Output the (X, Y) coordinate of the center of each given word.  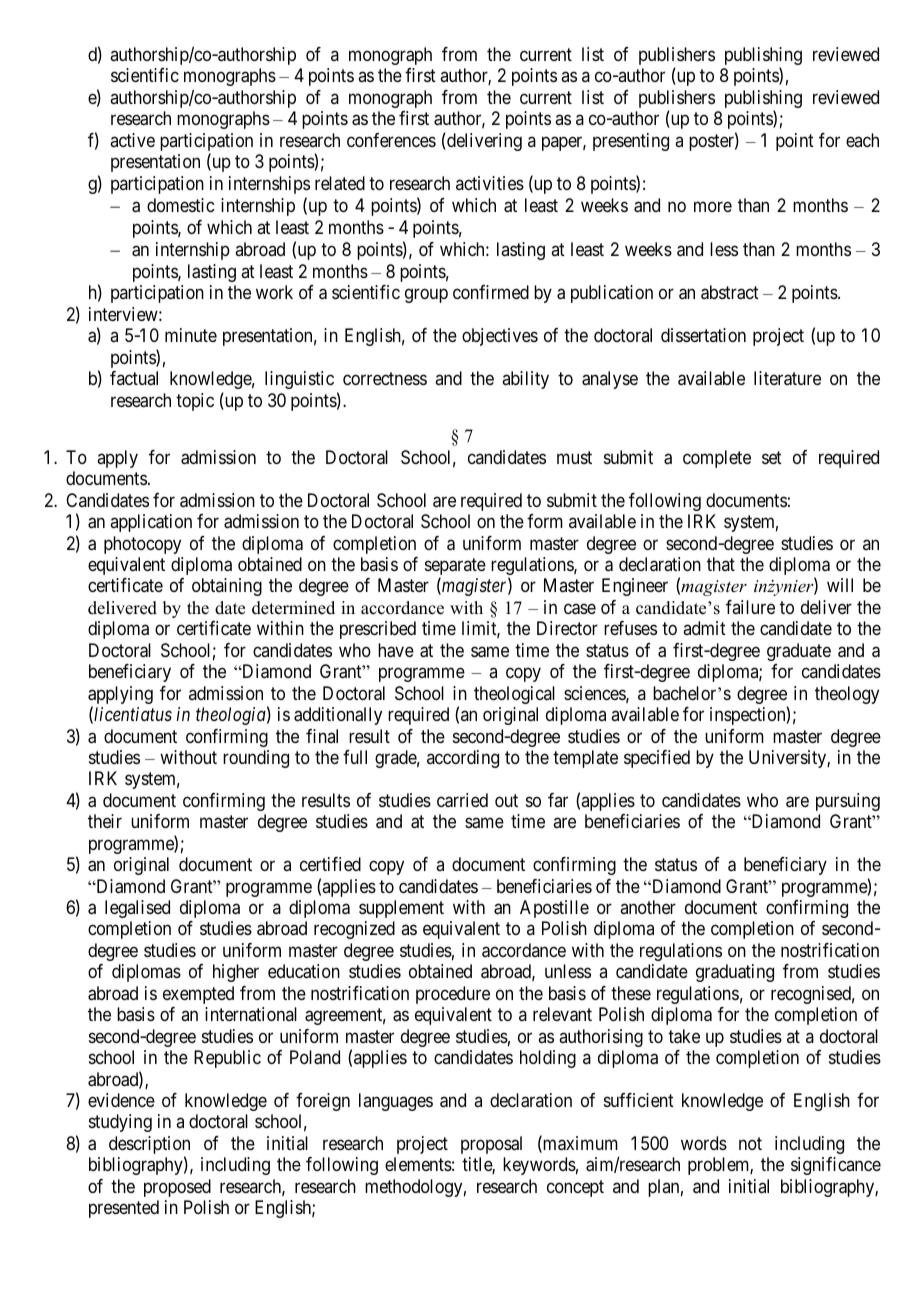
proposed (177, 1188)
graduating (735, 973)
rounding (256, 759)
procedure (453, 995)
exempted (198, 995)
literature (787, 378)
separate (455, 568)
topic (195, 402)
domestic (180, 205)
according (463, 759)
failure (750, 607)
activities (490, 183)
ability (525, 380)
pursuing (848, 802)
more (713, 207)
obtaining (227, 587)
